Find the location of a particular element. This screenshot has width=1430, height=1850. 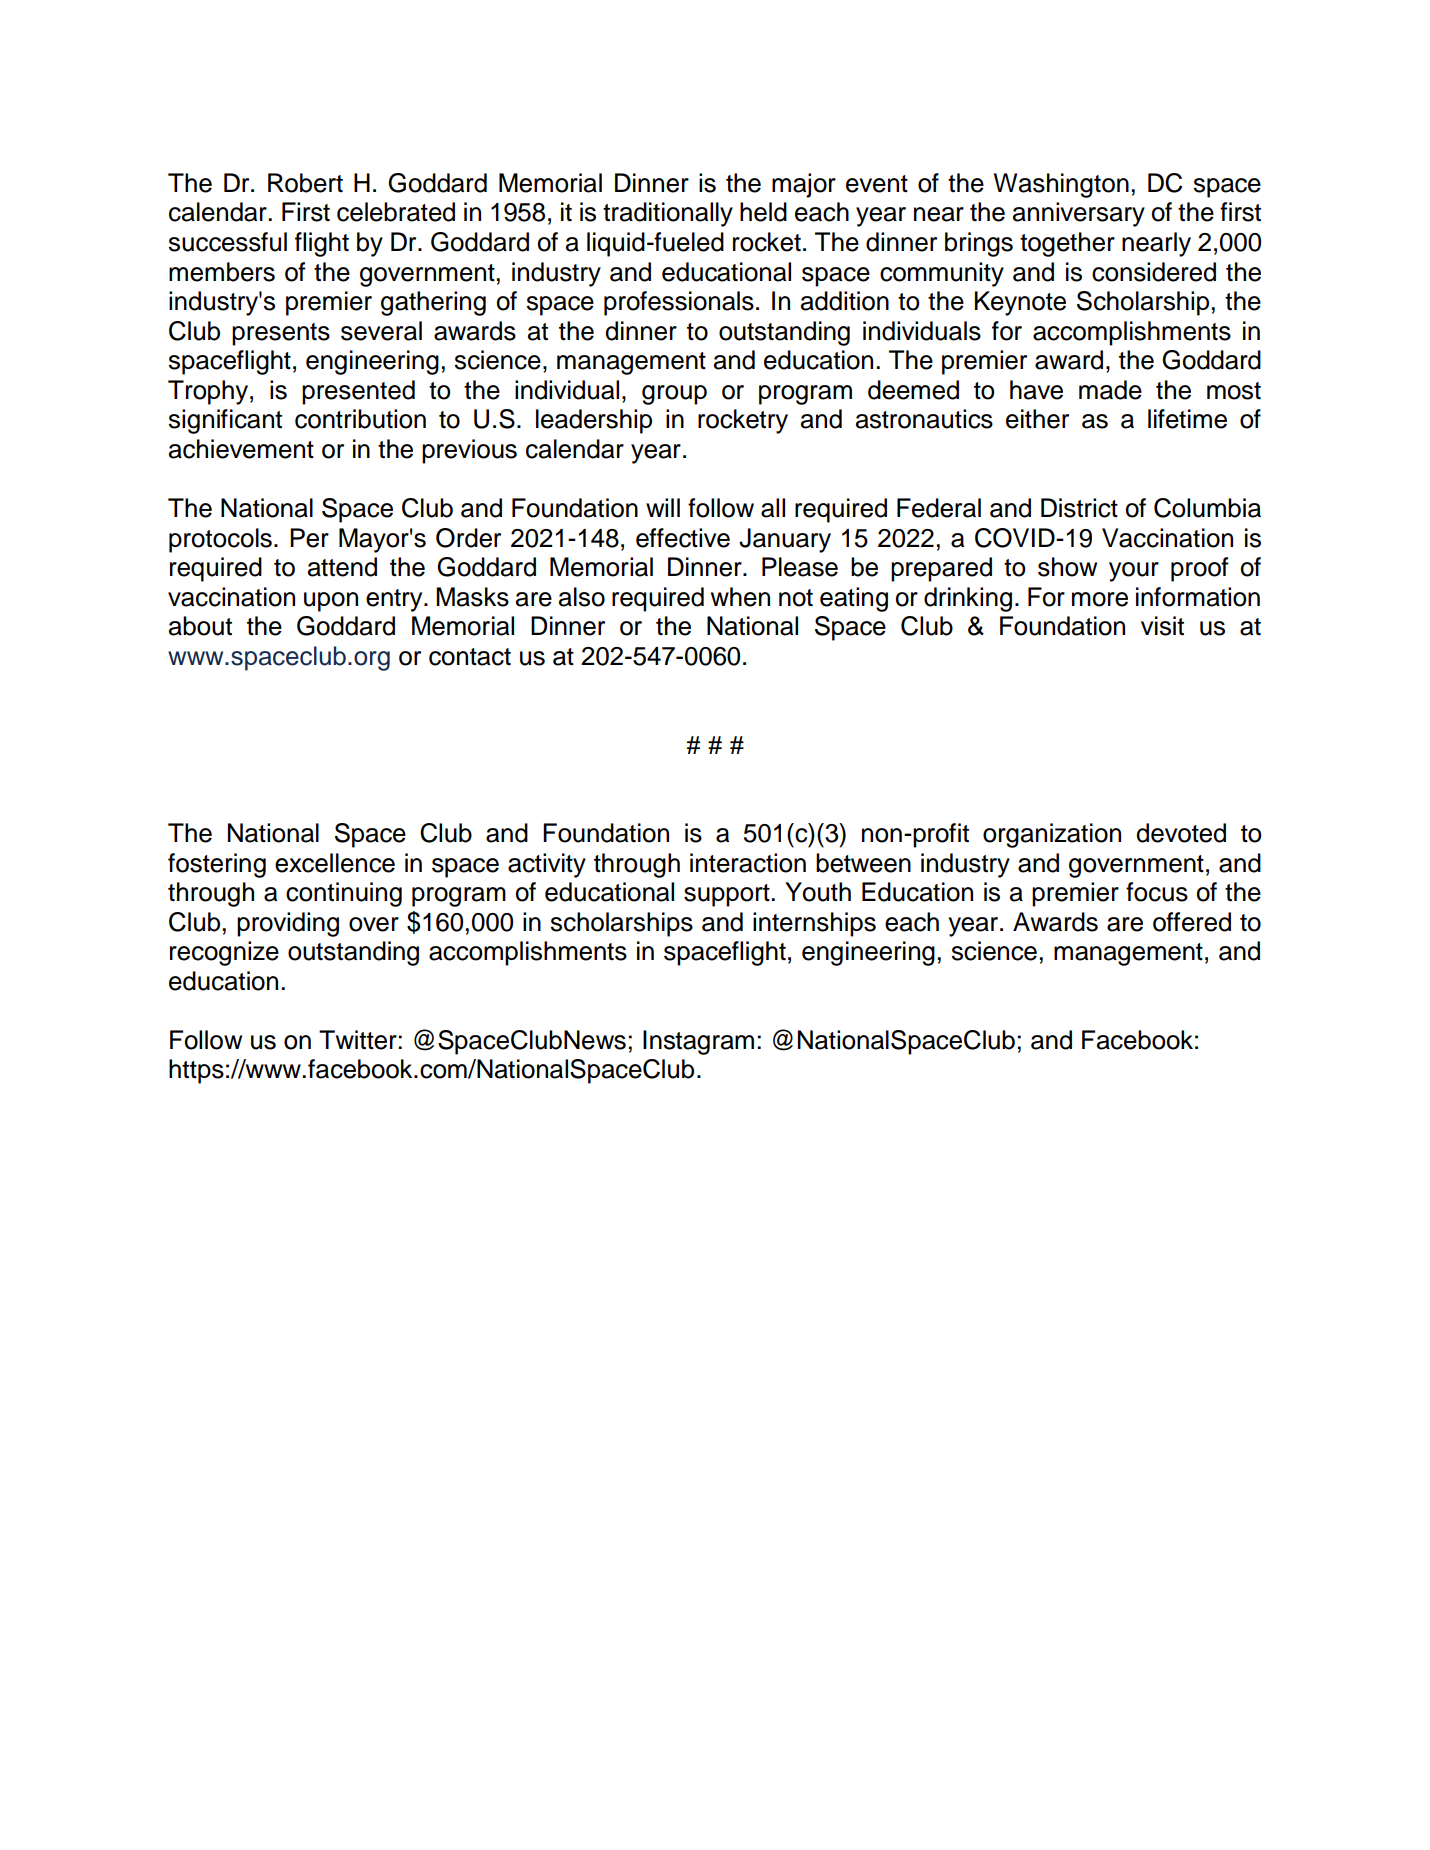

Robert is located at coordinates (305, 183).
